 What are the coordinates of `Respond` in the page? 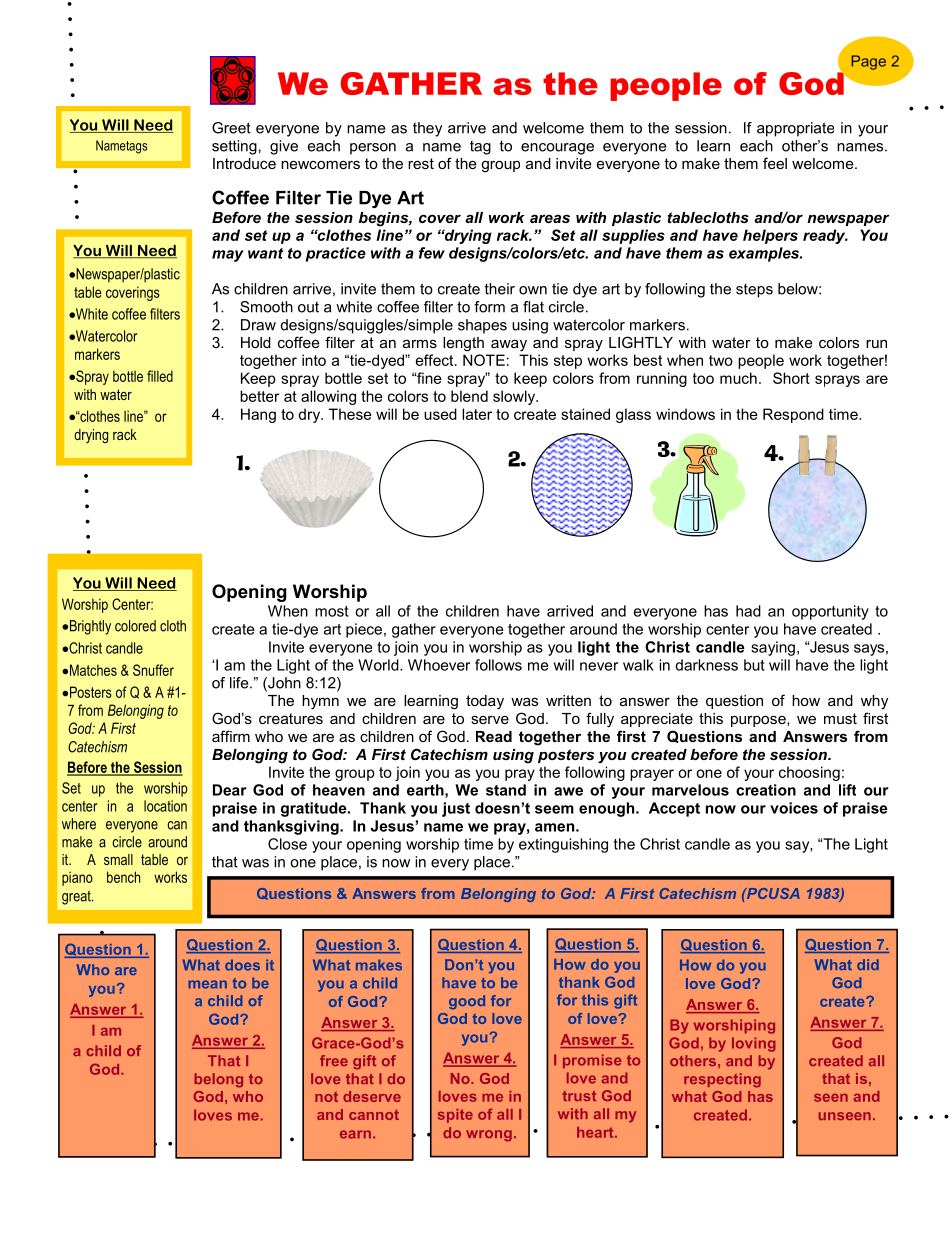 It's located at (793, 415).
